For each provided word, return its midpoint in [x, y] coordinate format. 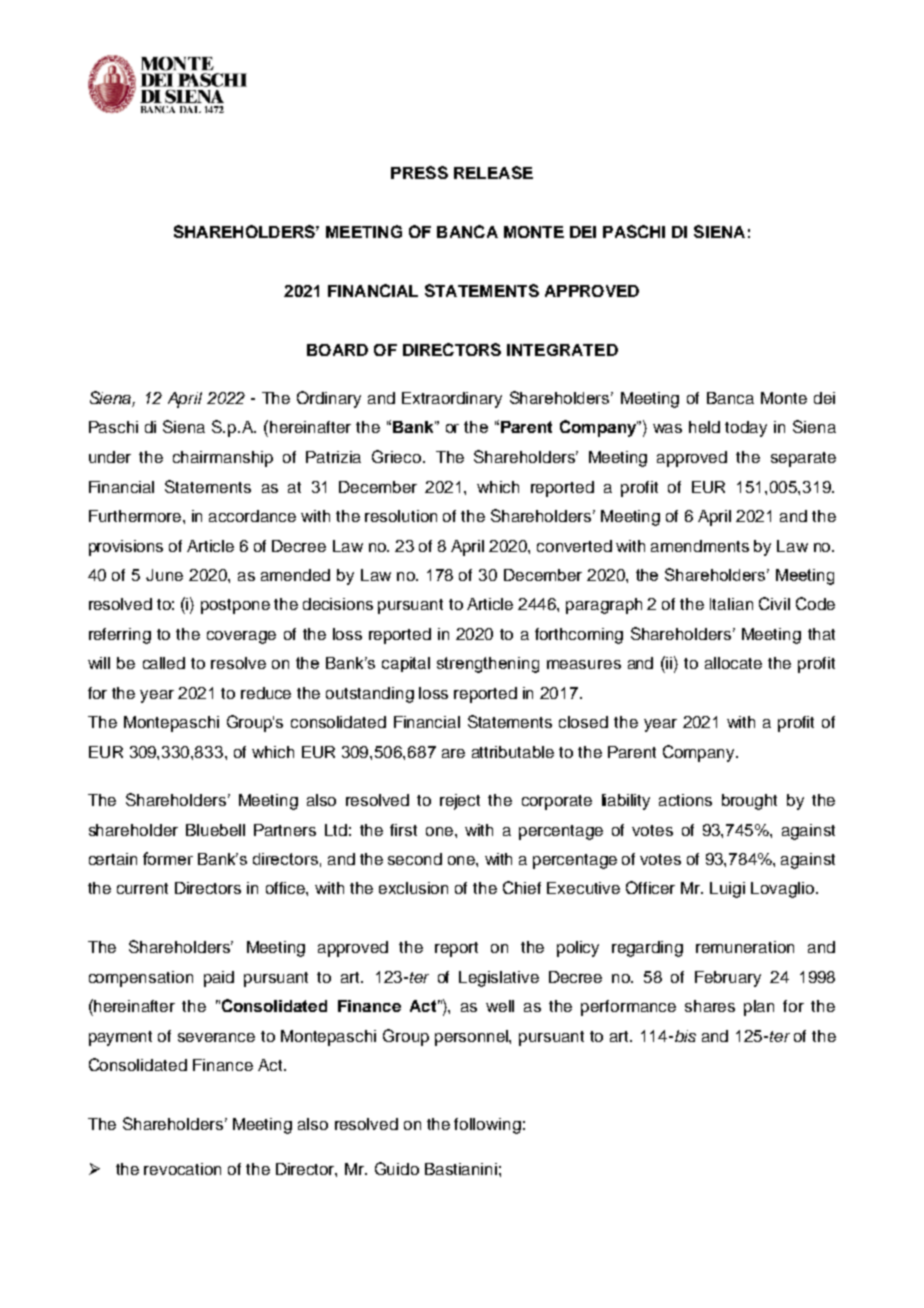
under [110, 457]
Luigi [727, 890]
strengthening [488, 665]
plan [759, 1008]
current [142, 888]
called [164, 663]
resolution [401, 516]
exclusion [413, 888]
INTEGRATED [562, 350]
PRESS [419, 172]
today [746, 429]
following [487, 1126]
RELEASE [493, 172]
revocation [182, 1169]
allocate [733, 663]
